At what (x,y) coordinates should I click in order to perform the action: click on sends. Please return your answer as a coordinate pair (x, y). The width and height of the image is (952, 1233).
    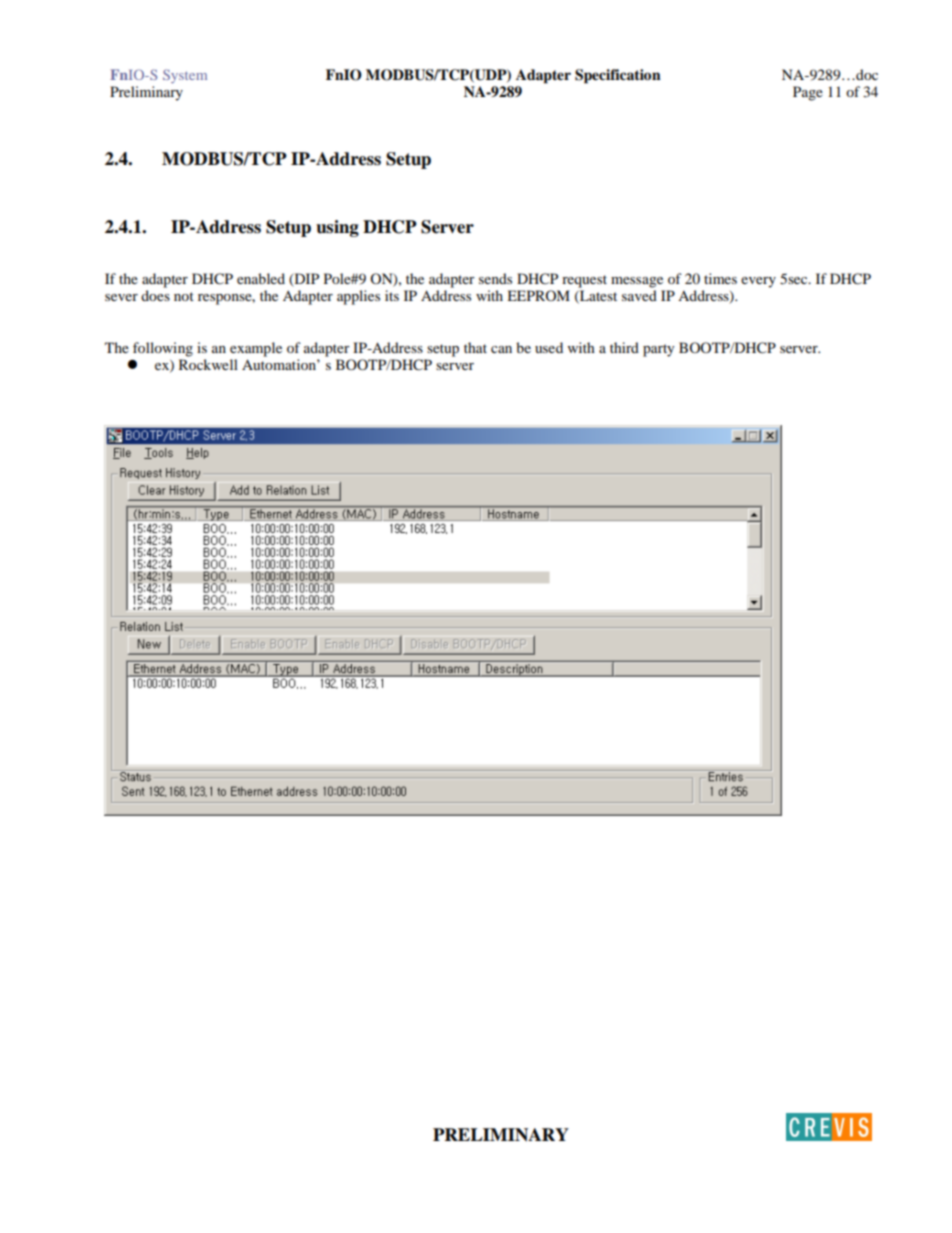
    Looking at the image, I should click on (495, 278).
